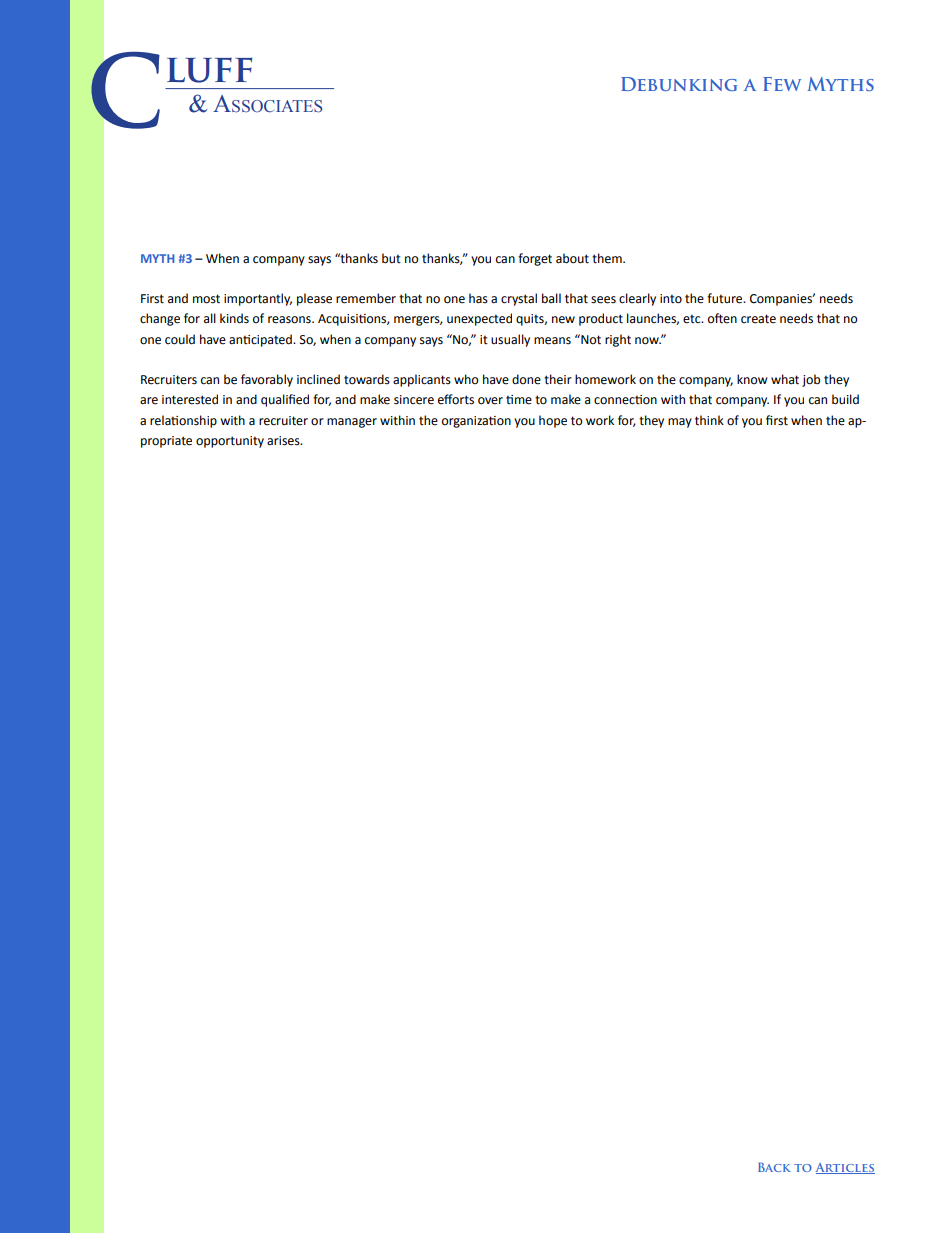 The image size is (952, 1233). What do you see at coordinates (284, 441) in the screenshot?
I see `arises` at bounding box center [284, 441].
